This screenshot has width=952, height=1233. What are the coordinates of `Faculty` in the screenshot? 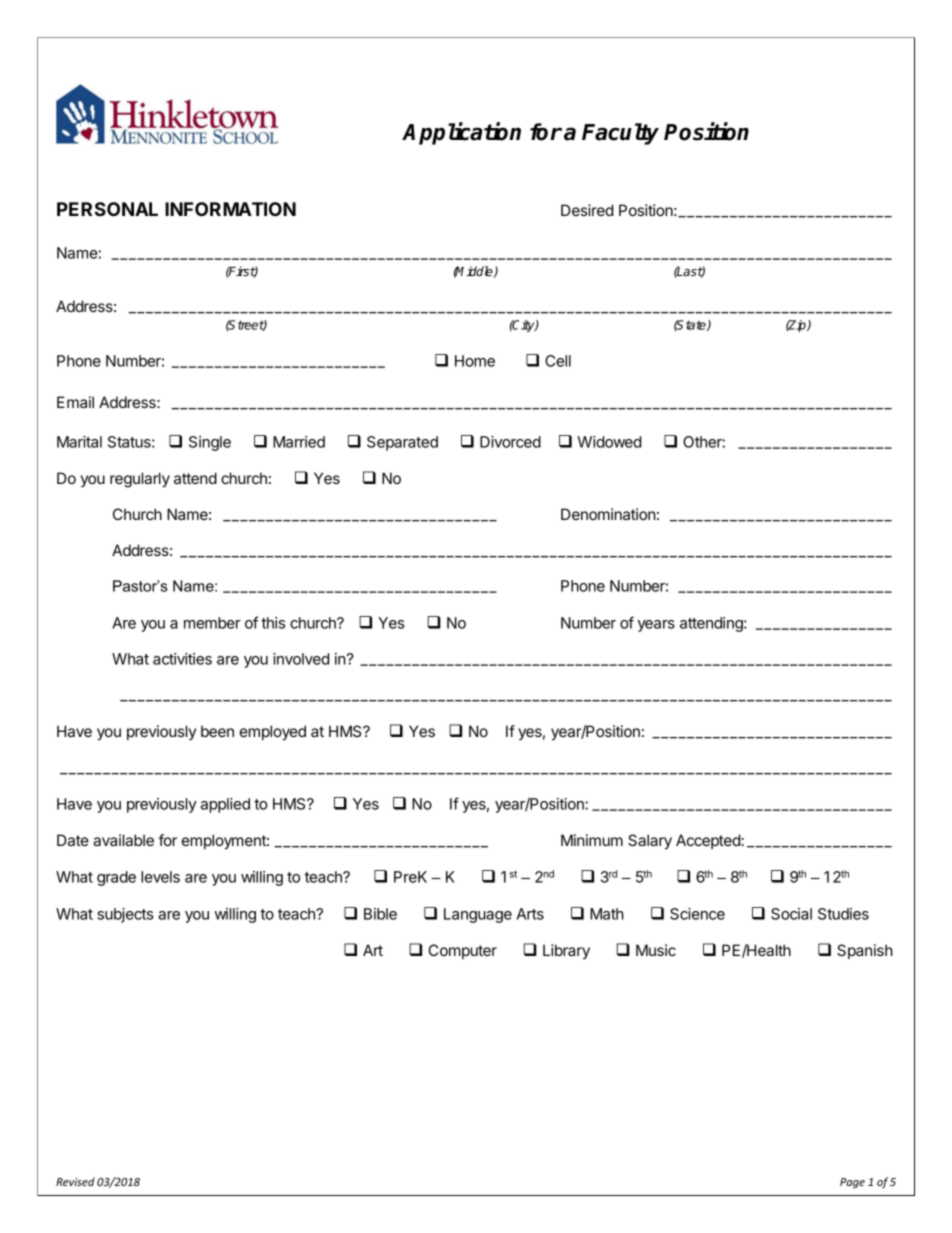 It's located at (620, 134).
